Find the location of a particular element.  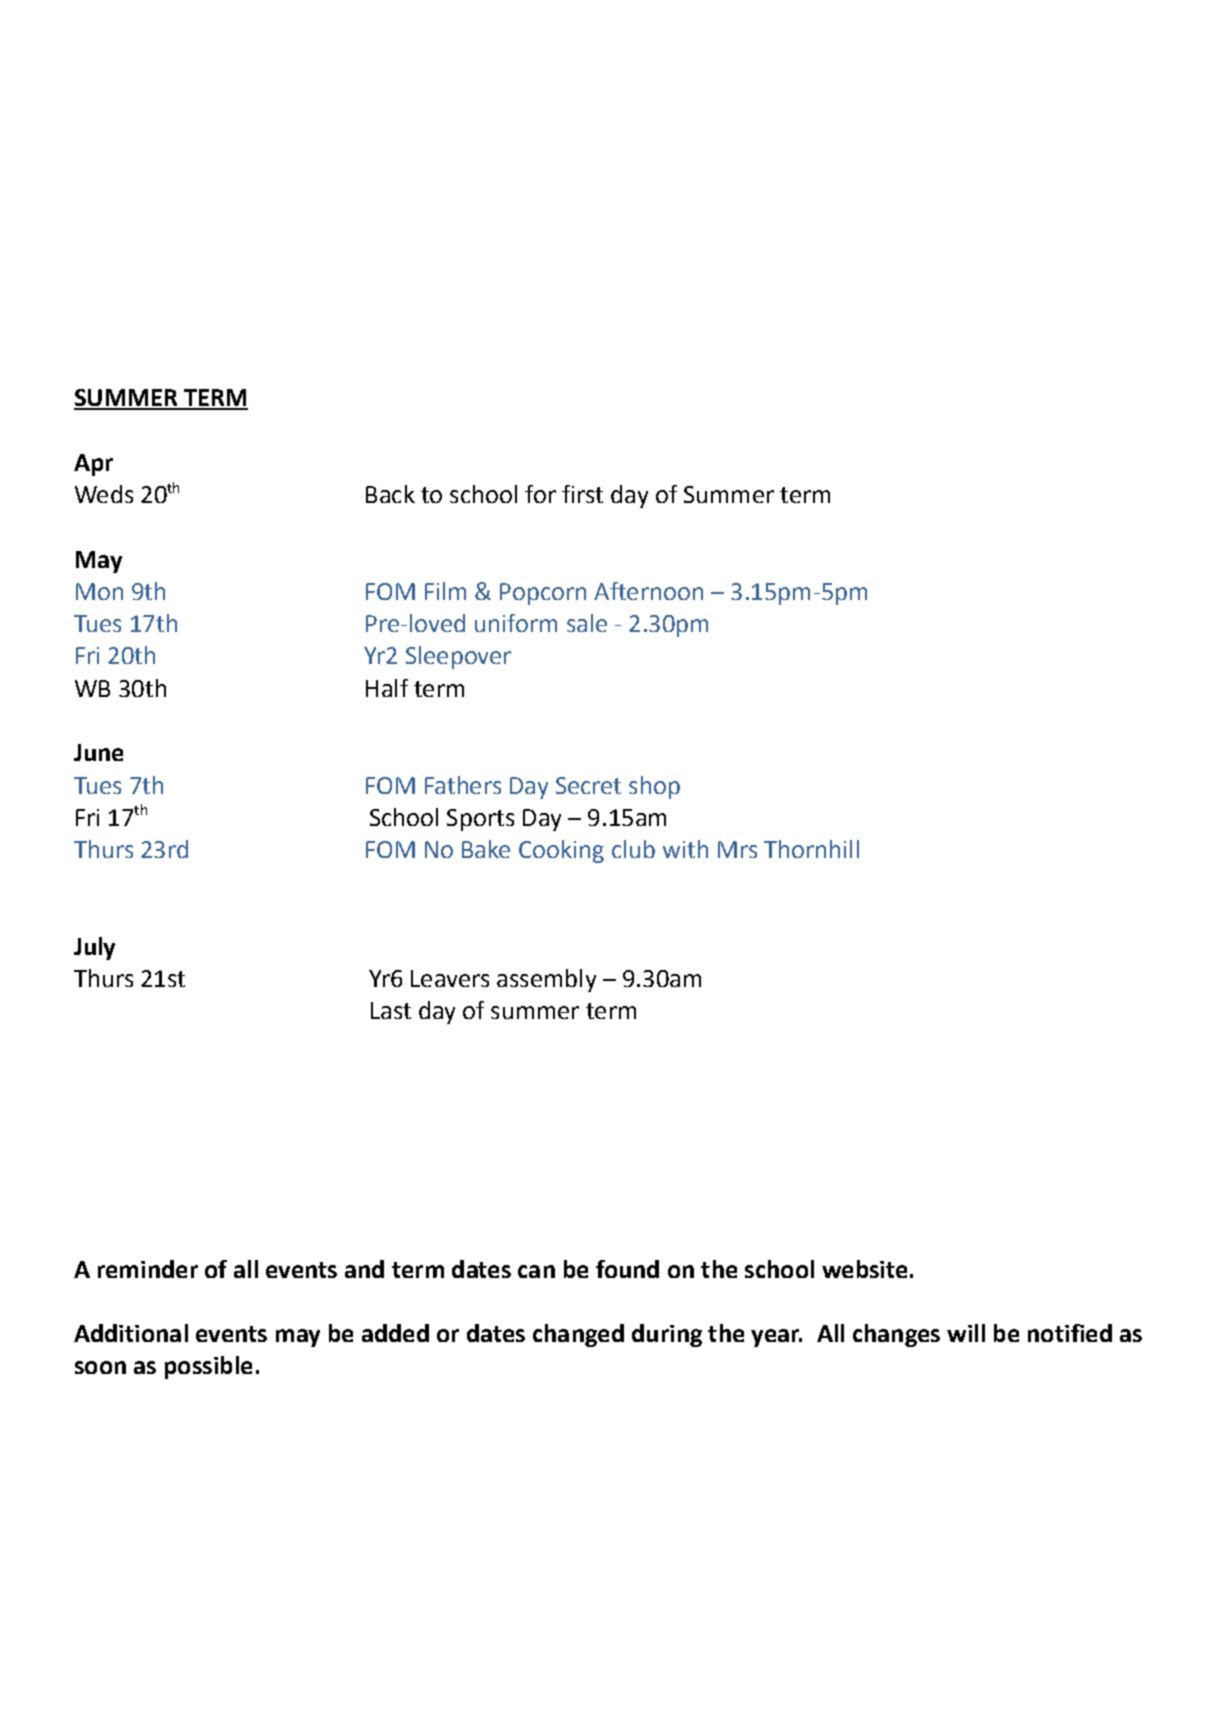

Weds is located at coordinates (104, 494).
